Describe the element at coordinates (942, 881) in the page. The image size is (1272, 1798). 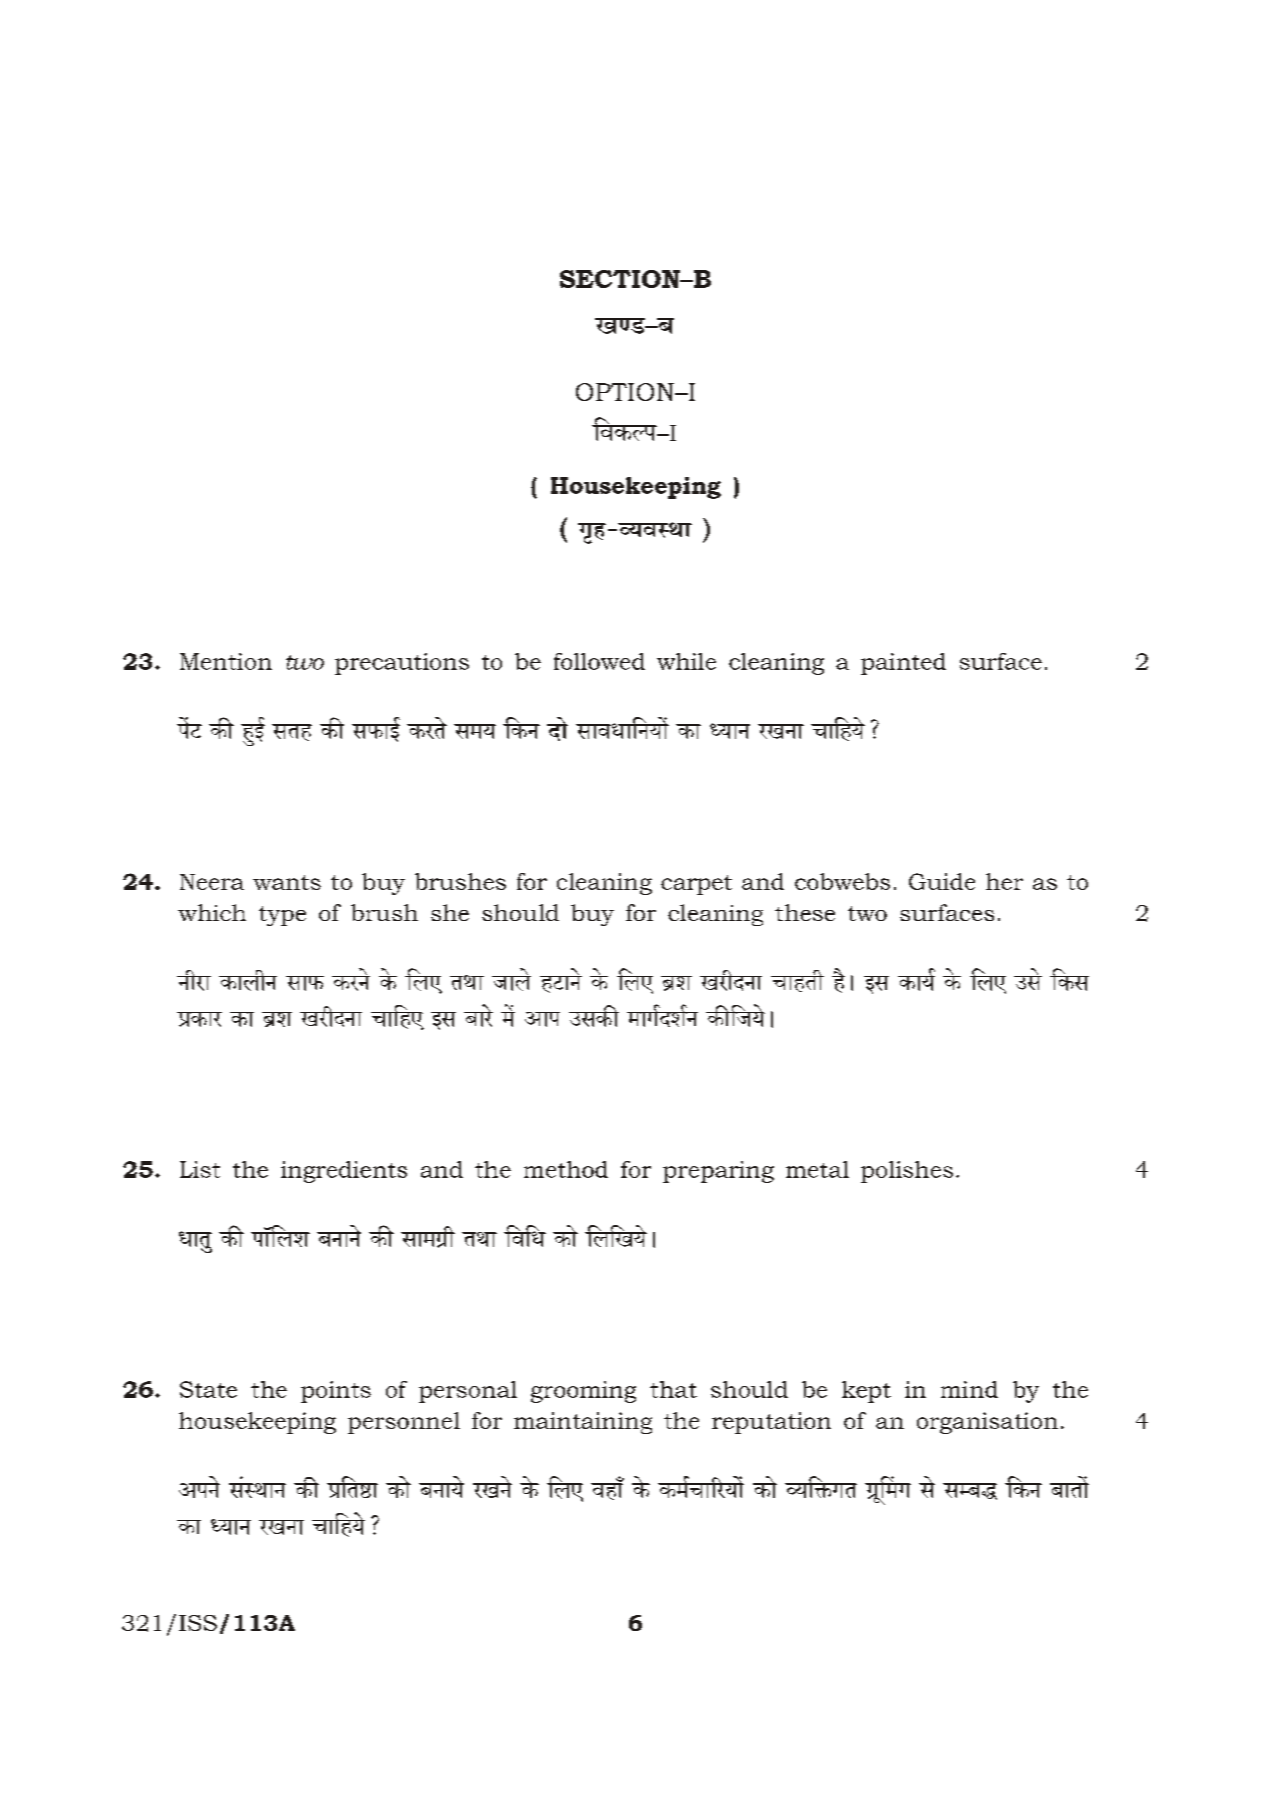
I see `Guide` at that location.
